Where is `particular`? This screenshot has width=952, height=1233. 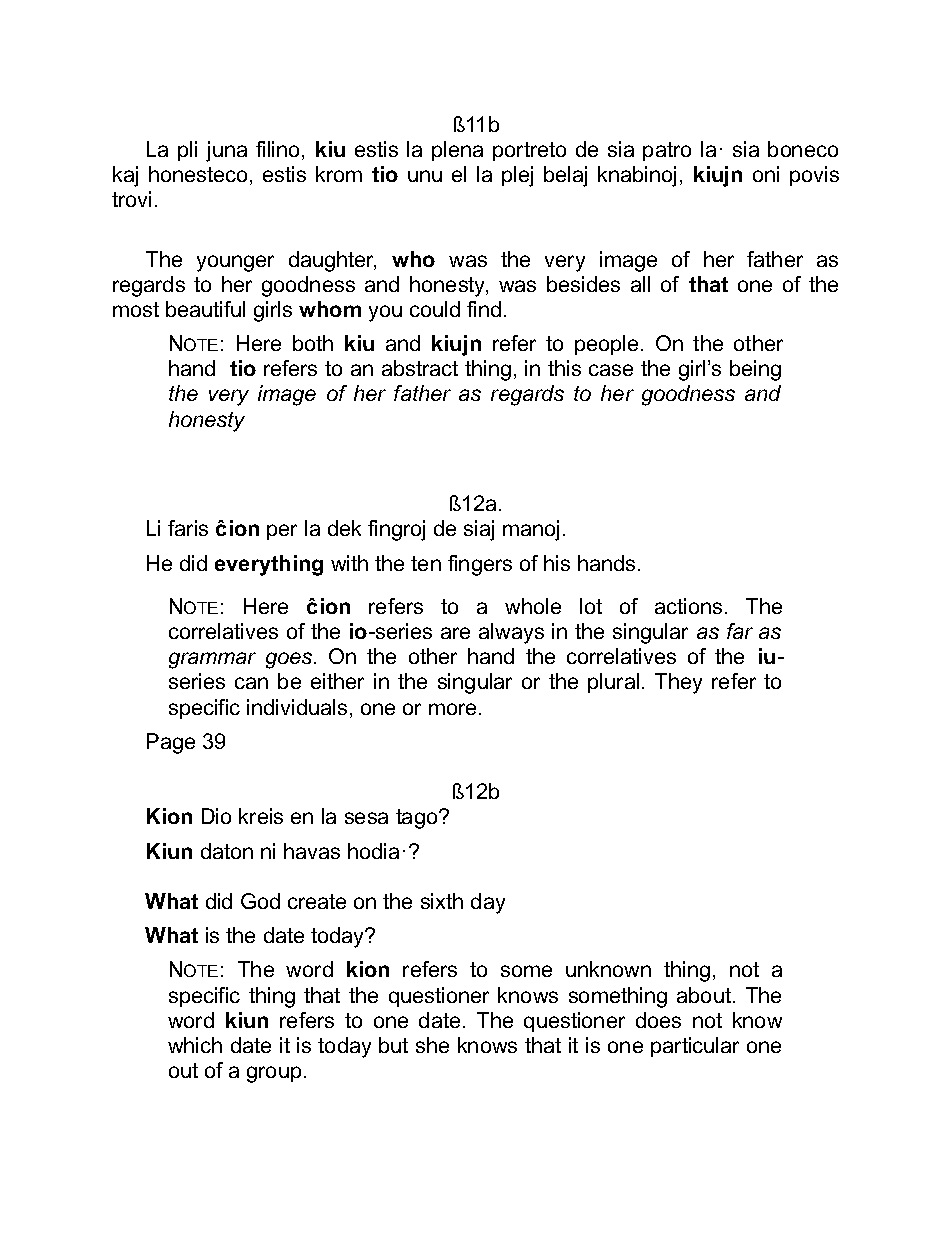
particular is located at coordinates (695, 1047).
